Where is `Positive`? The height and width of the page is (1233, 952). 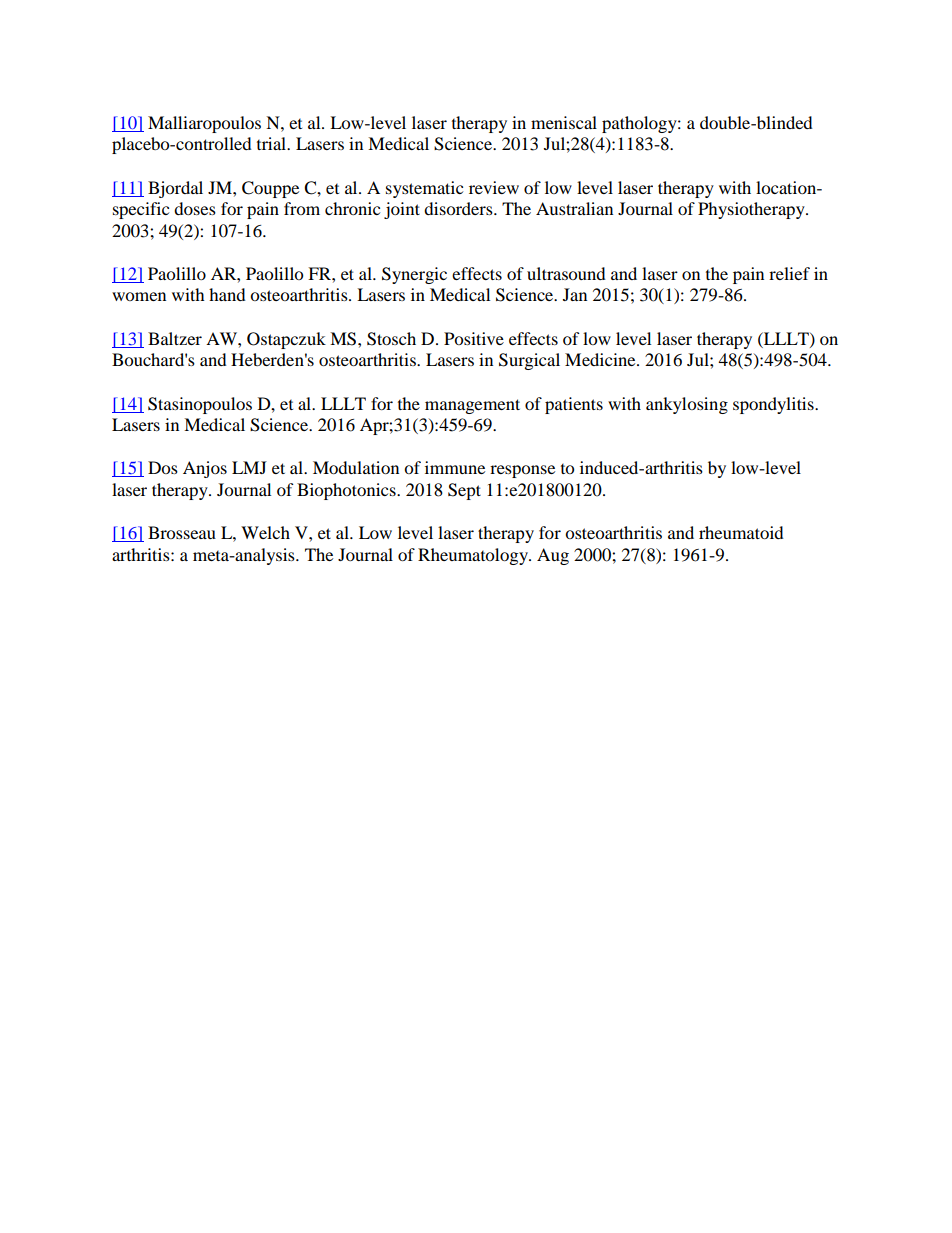
Positive is located at coordinates (474, 338).
